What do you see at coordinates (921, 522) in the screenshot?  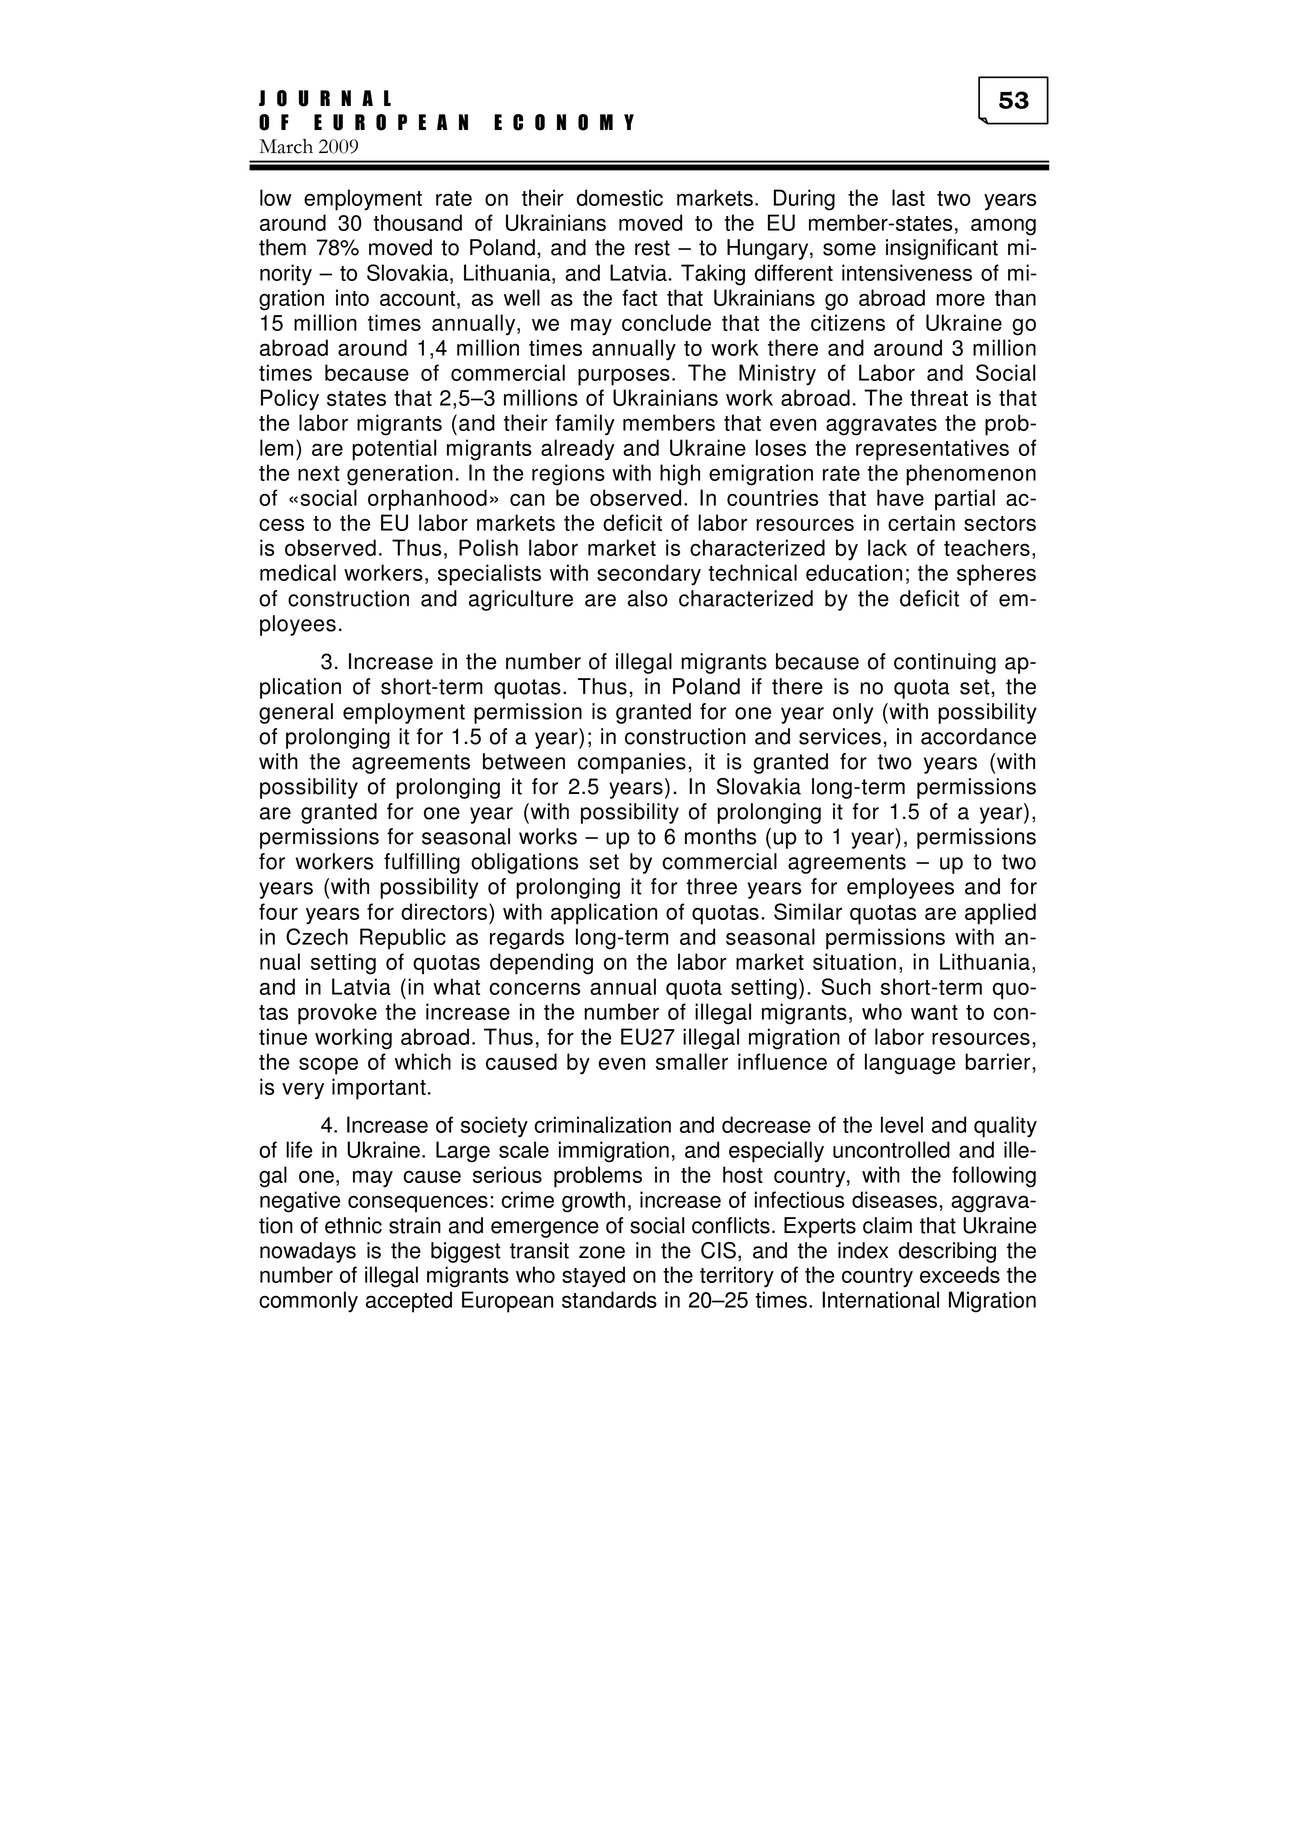 I see `certain` at bounding box center [921, 522].
